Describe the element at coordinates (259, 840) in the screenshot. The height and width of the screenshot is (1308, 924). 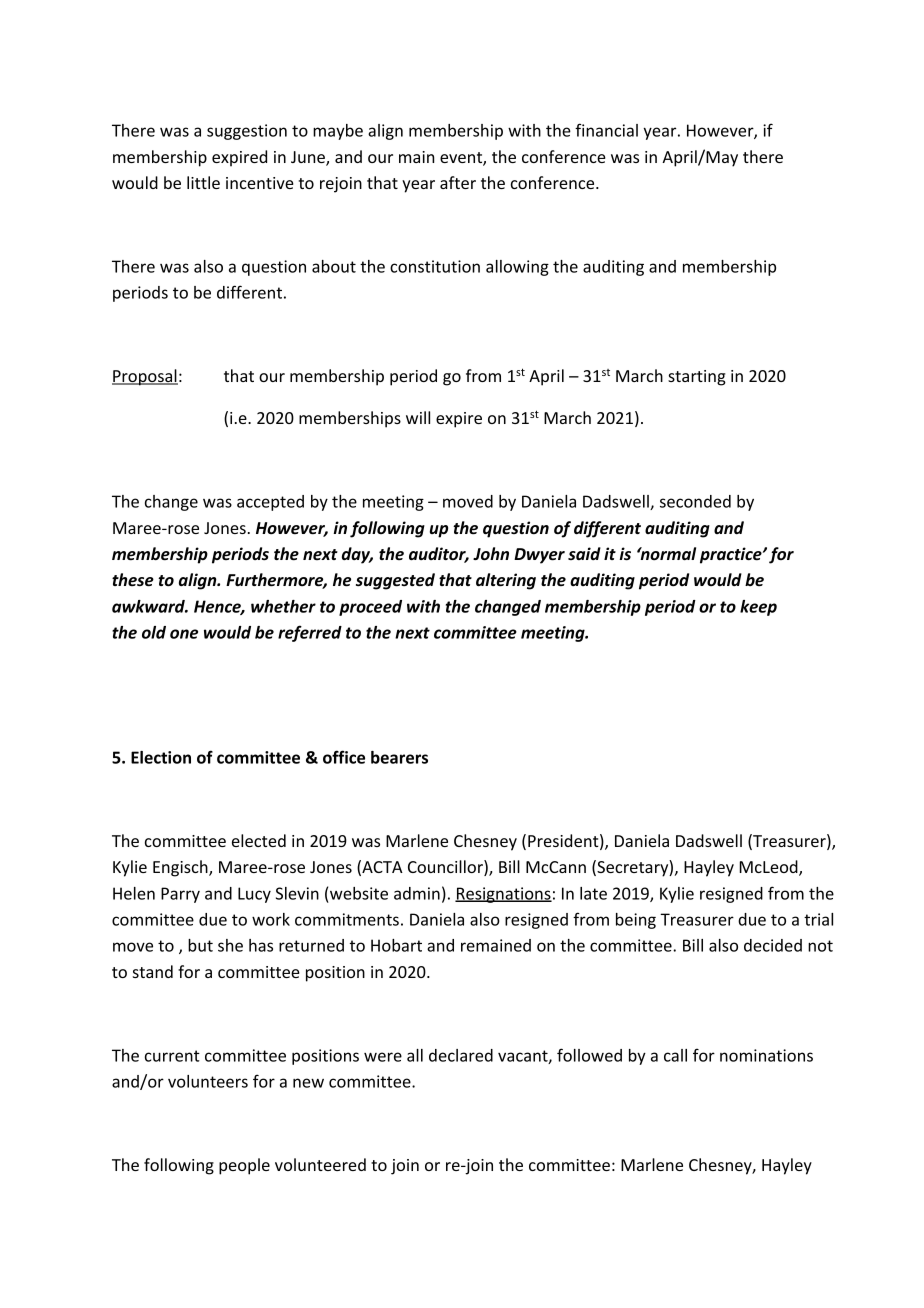
I see `elected` at that location.
